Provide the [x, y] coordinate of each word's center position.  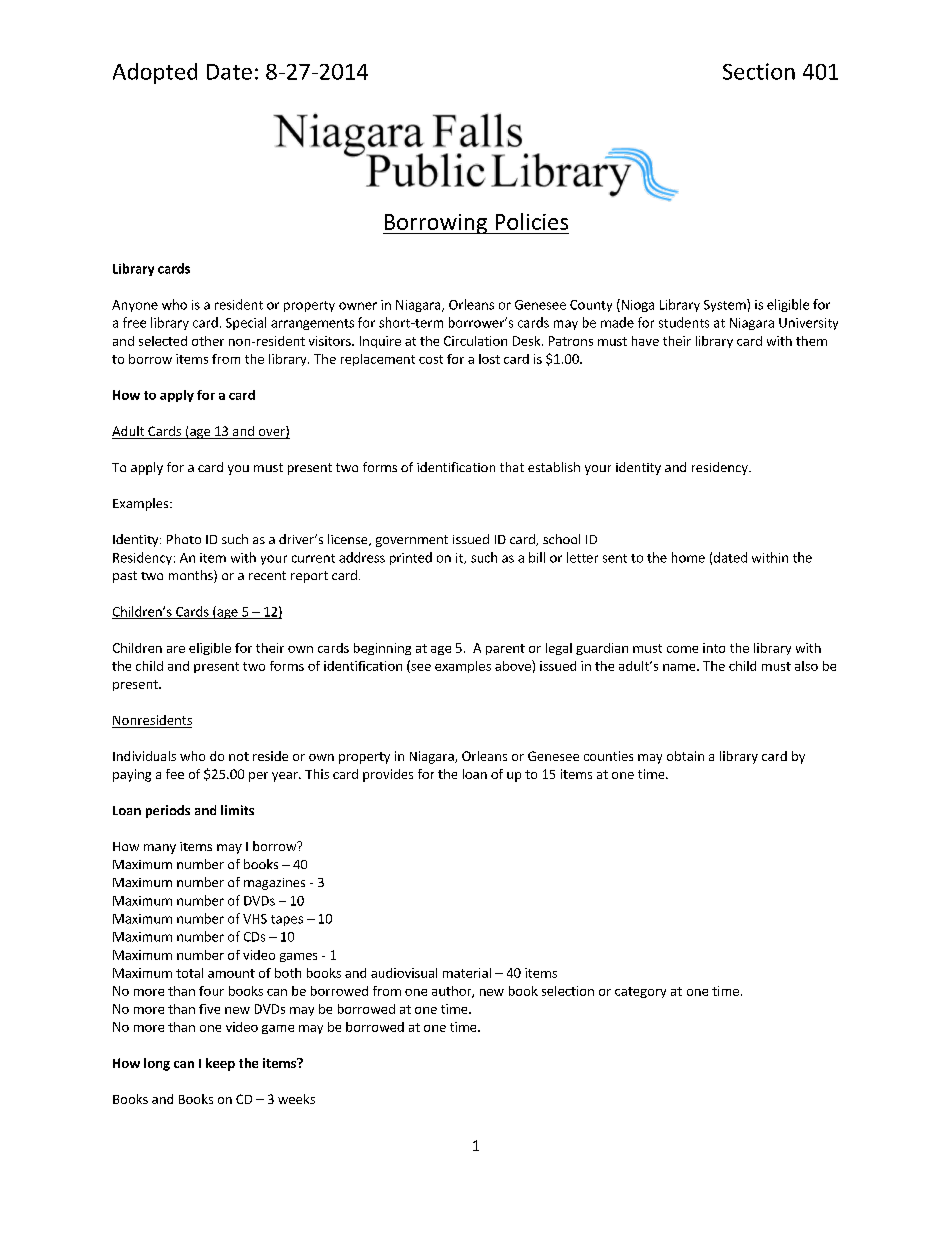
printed [411, 558]
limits [237, 810]
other [208, 341]
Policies [532, 221]
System [726, 305]
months [192, 576]
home [688, 557]
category [640, 992]
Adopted [155, 73]
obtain [685, 756]
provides [388, 775]
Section [759, 71]
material [467, 973]
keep [220, 1064]
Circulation [475, 341]
